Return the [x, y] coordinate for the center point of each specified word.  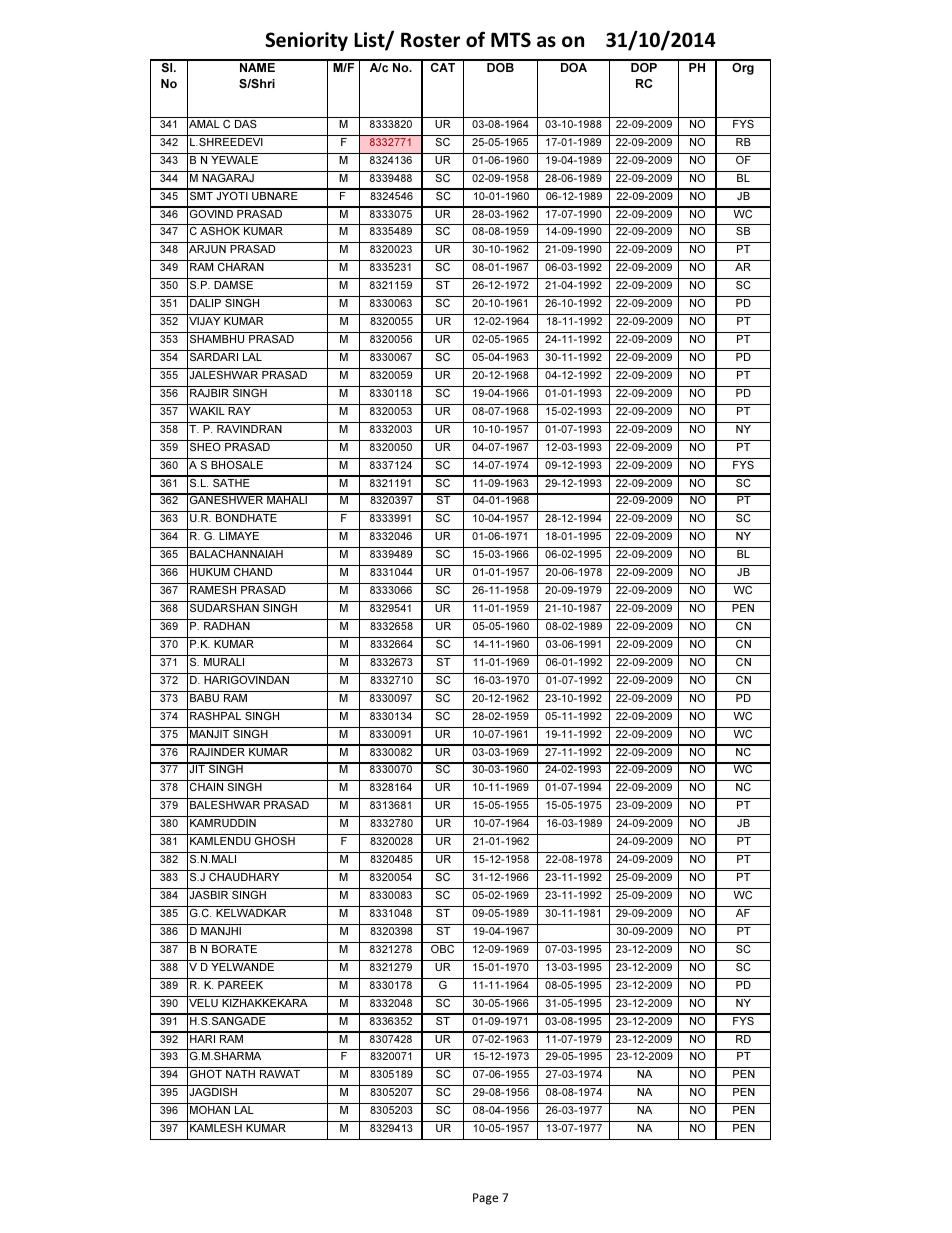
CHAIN [206, 787]
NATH [240, 1074]
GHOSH [275, 841]
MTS [511, 39]
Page [485, 1199]
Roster [430, 39]
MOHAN [210, 1110]
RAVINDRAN [249, 429]
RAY [239, 411]
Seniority [306, 41]
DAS [246, 124]
